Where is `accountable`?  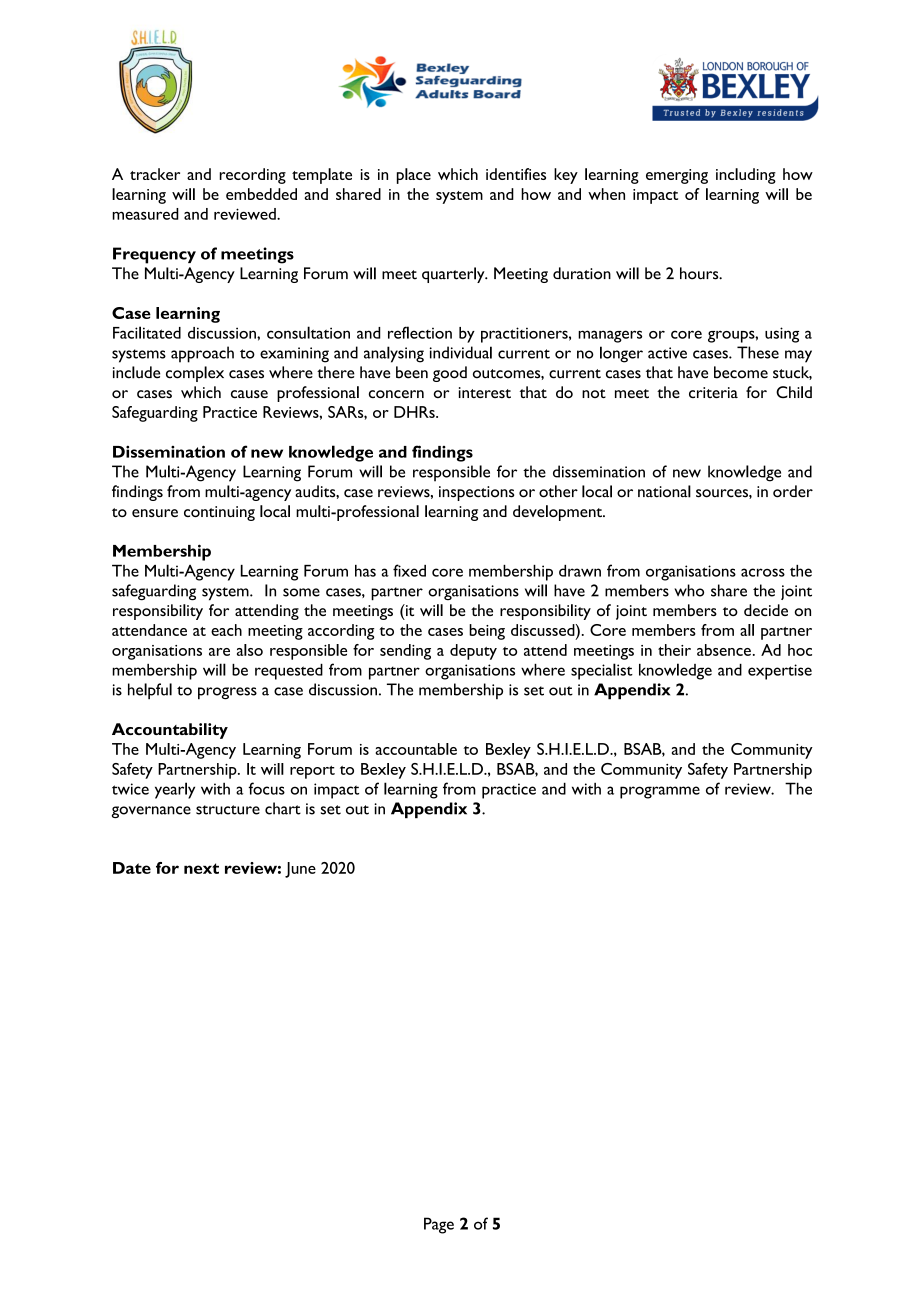 accountable is located at coordinates (416, 749).
